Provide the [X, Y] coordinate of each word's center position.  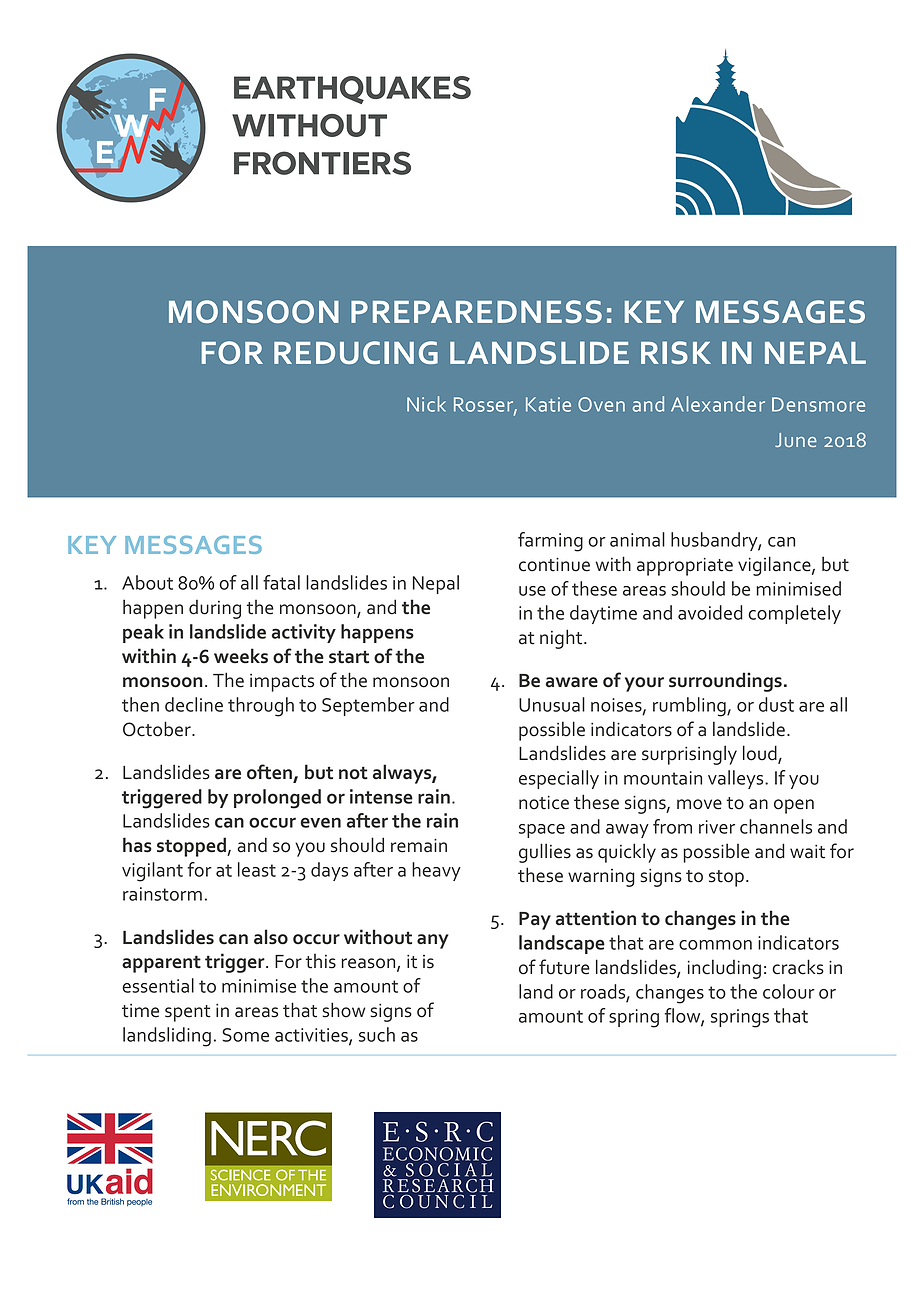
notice [544, 802]
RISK [676, 352]
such [377, 1034]
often [270, 773]
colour [789, 991]
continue [554, 564]
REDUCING [356, 352]
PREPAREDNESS [476, 311]
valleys [737, 779]
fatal [281, 582]
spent [188, 1013]
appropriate [685, 566]
